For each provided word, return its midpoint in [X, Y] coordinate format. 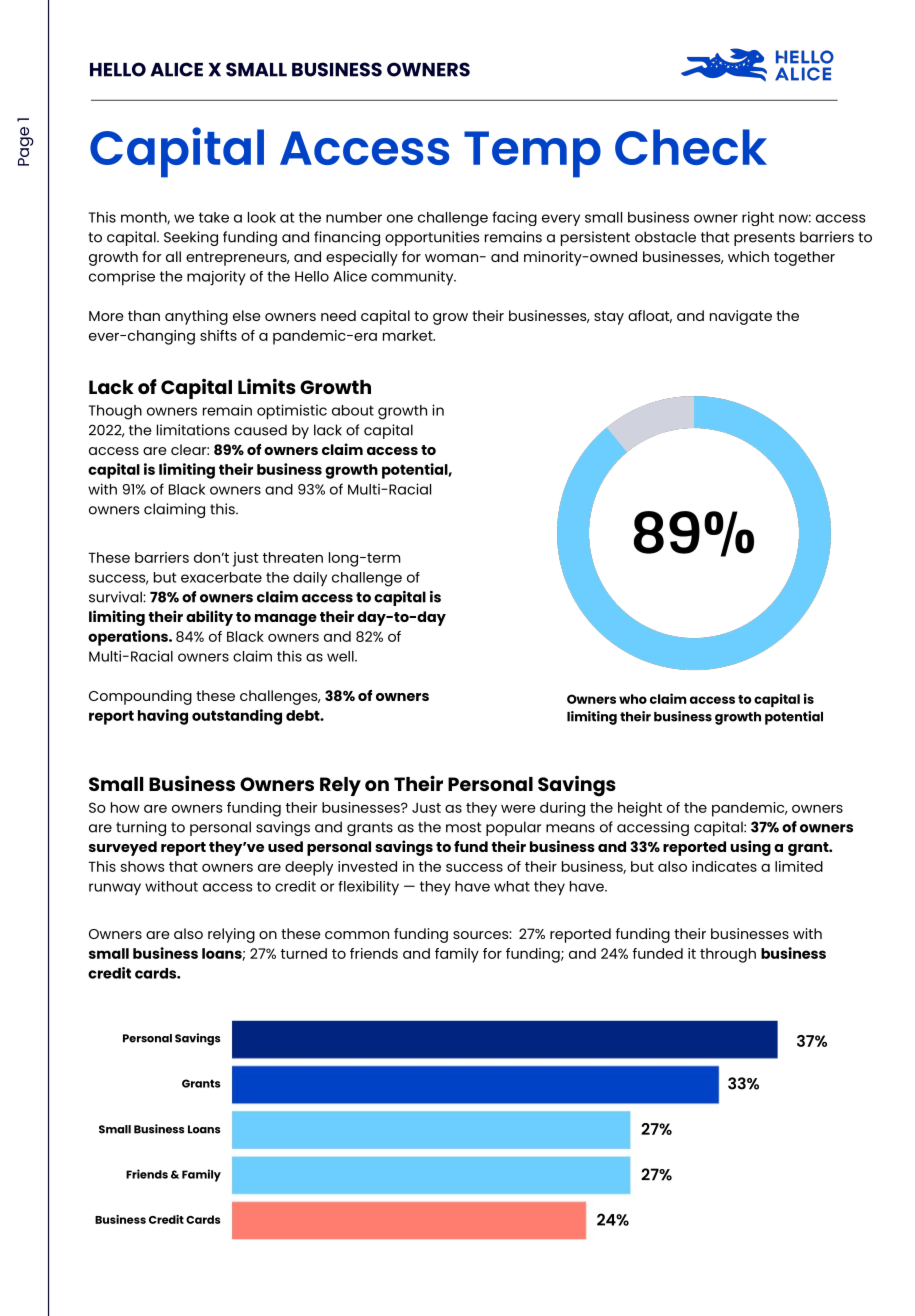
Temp [532, 154]
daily [310, 579]
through [728, 955]
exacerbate [221, 577]
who [633, 699]
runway [115, 889]
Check [691, 147]
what [512, 886]
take [214, 217]
